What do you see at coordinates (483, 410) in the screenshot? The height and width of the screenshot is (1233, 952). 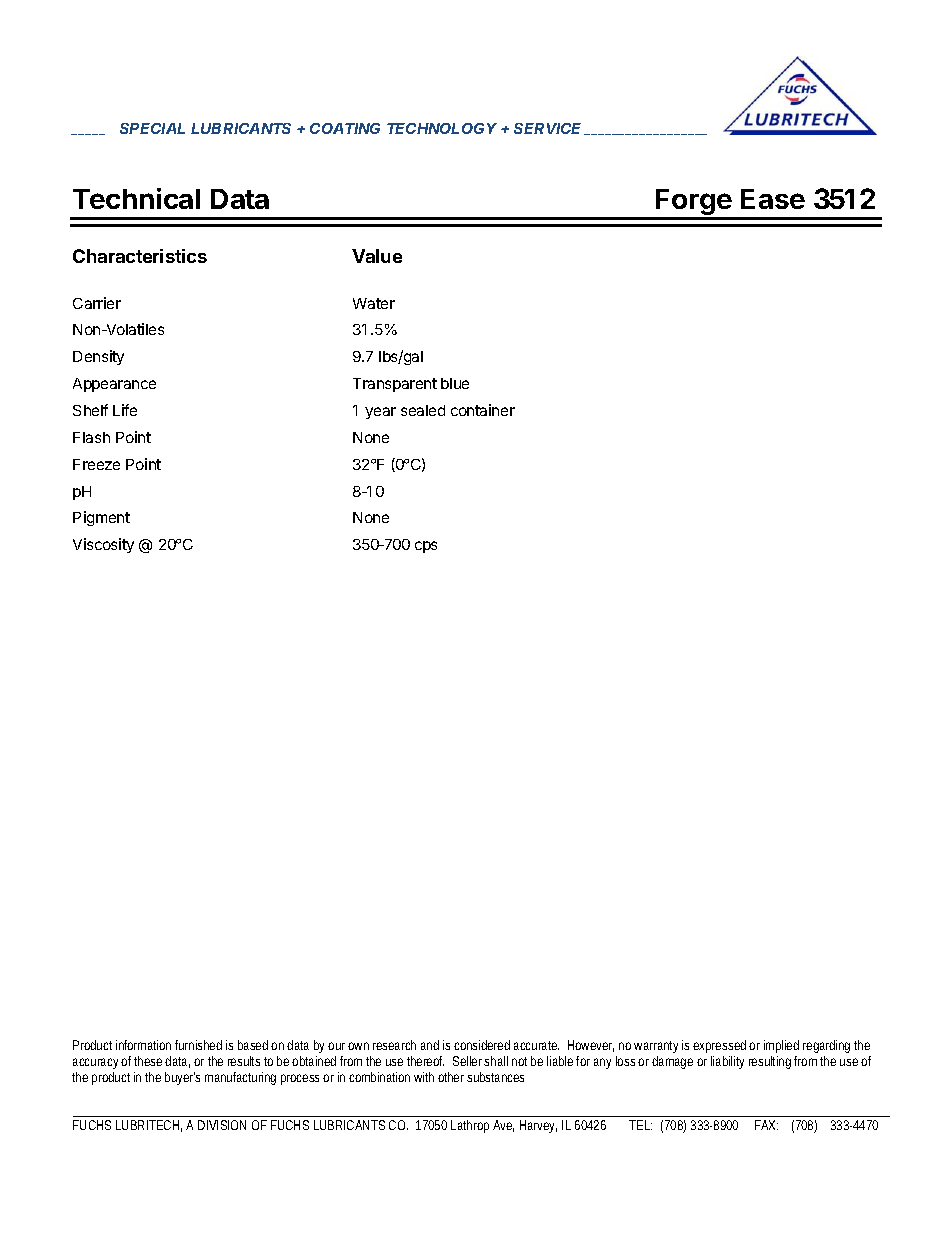 I see `container` at bounding box center [483, 410].
